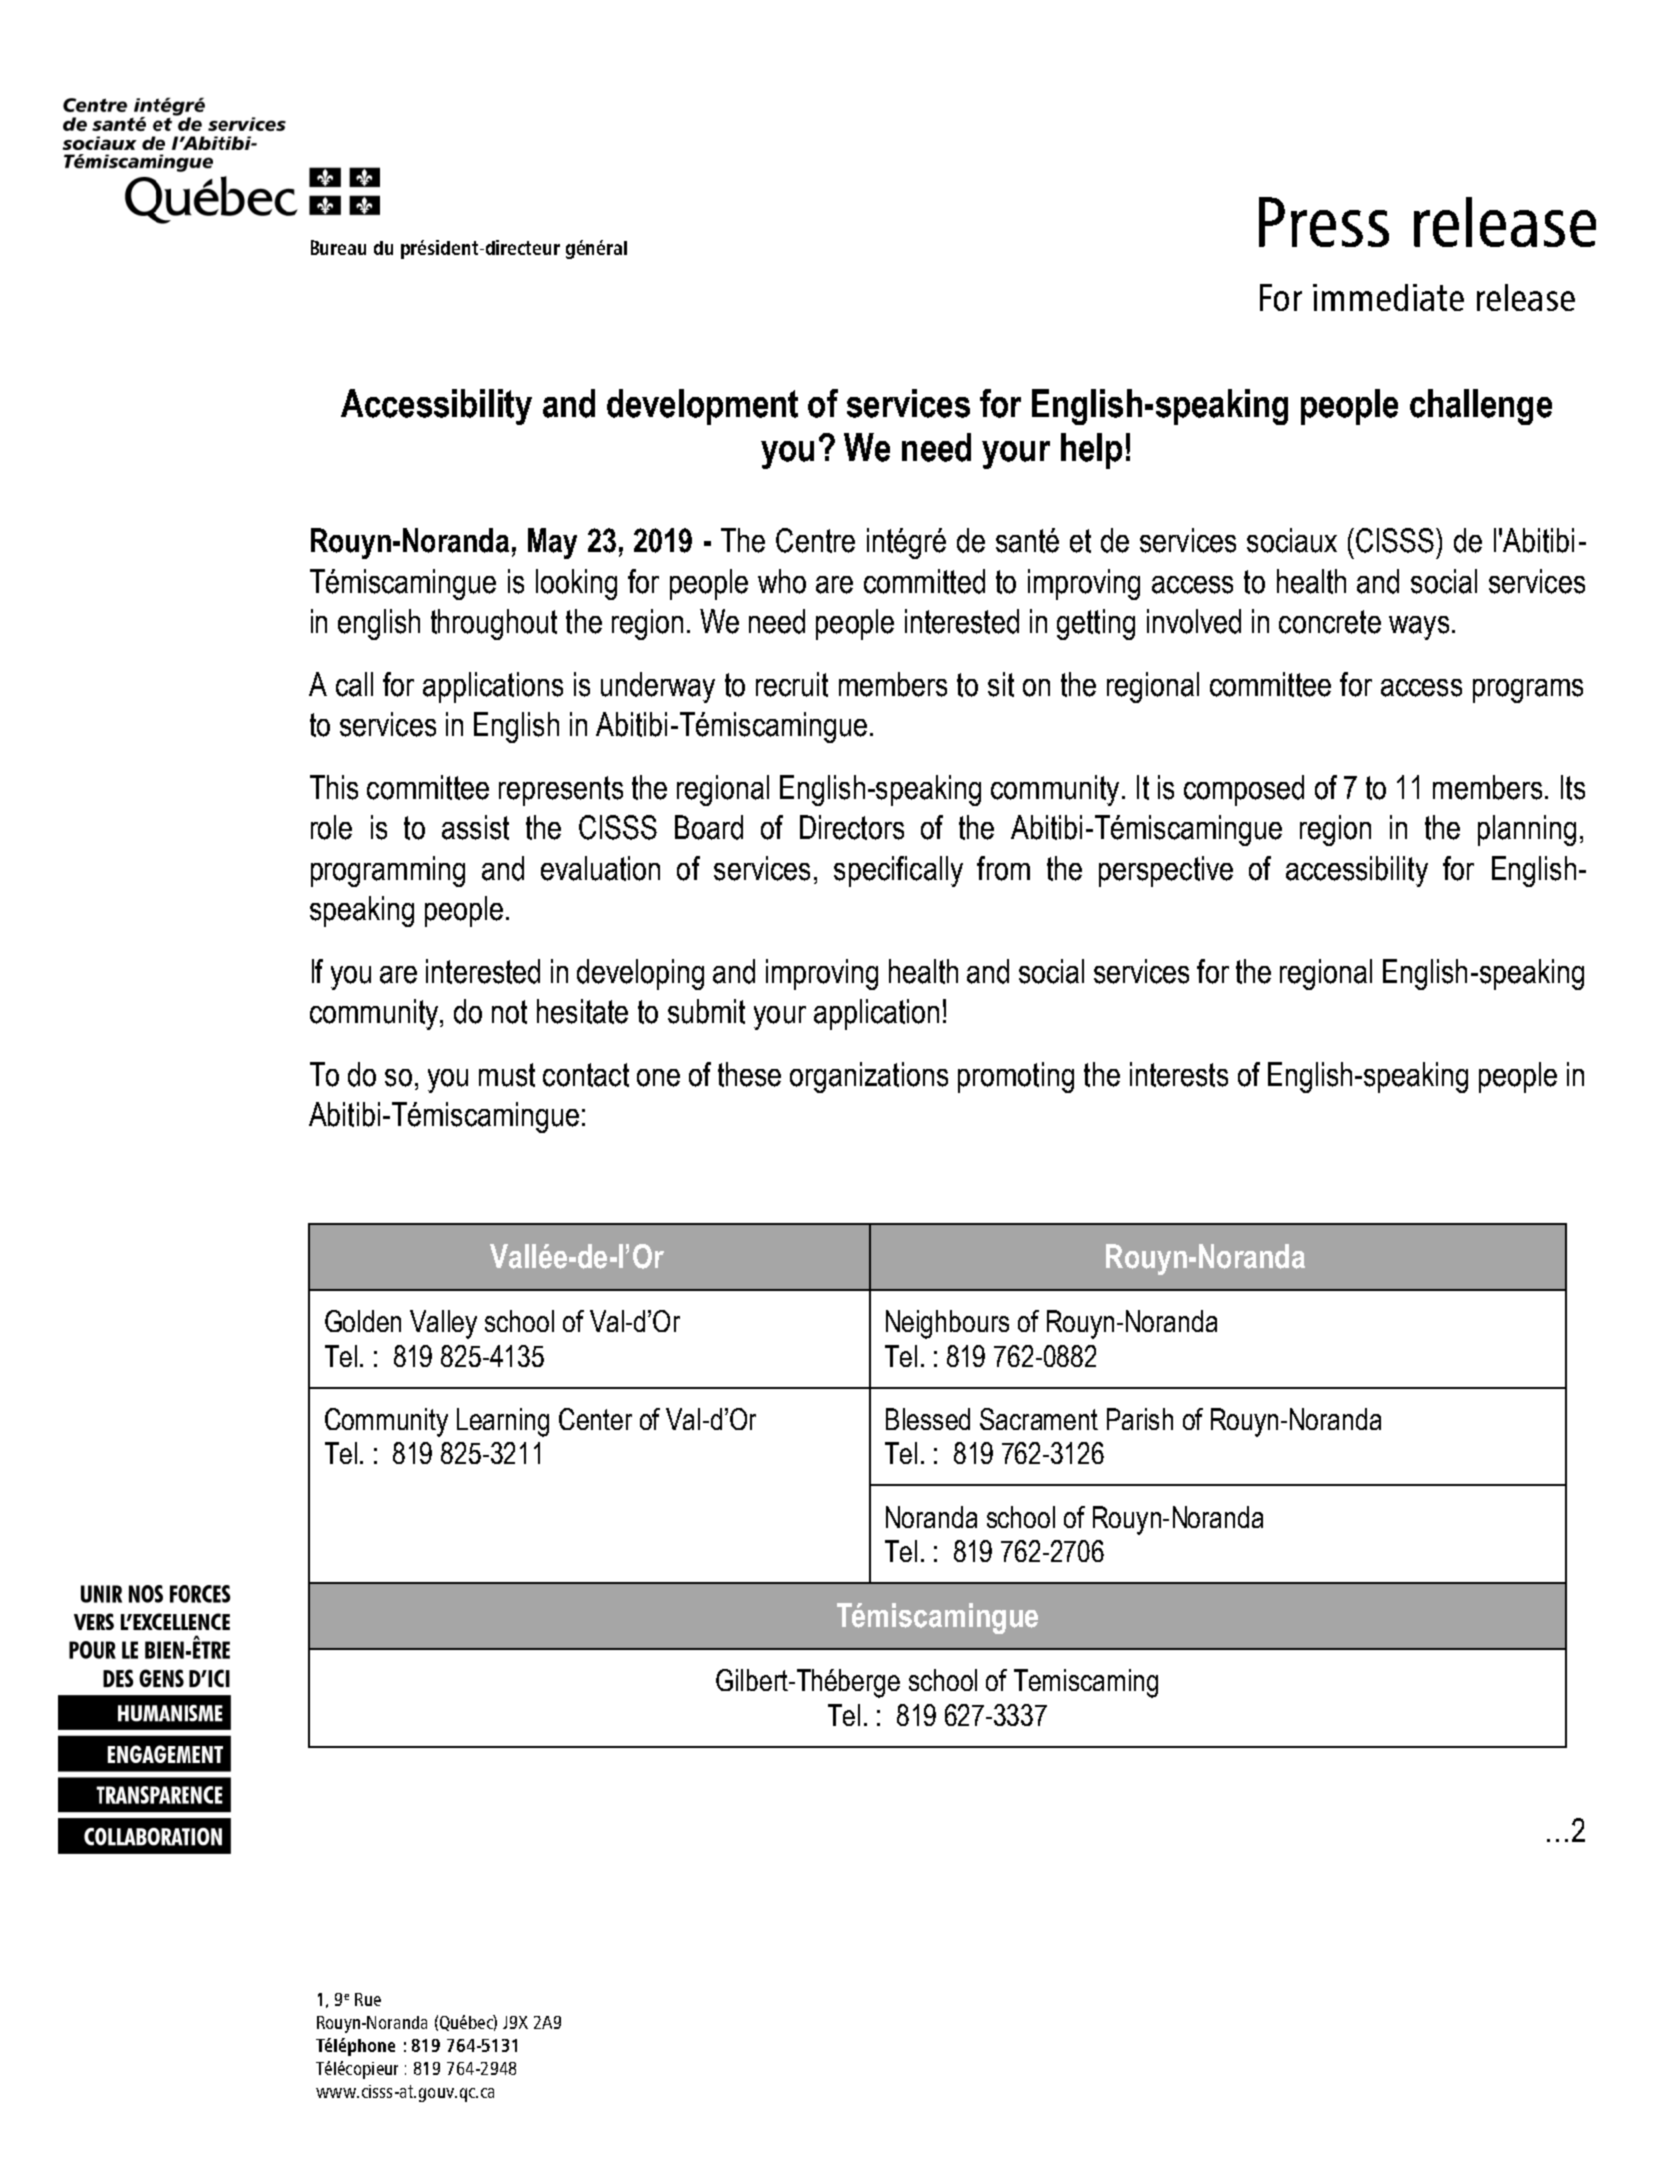 This document has height=2161, width=1670. What do you see at coordinates (1091, 451) in the document?
I see `help` at bounding box center [1091, 451].
